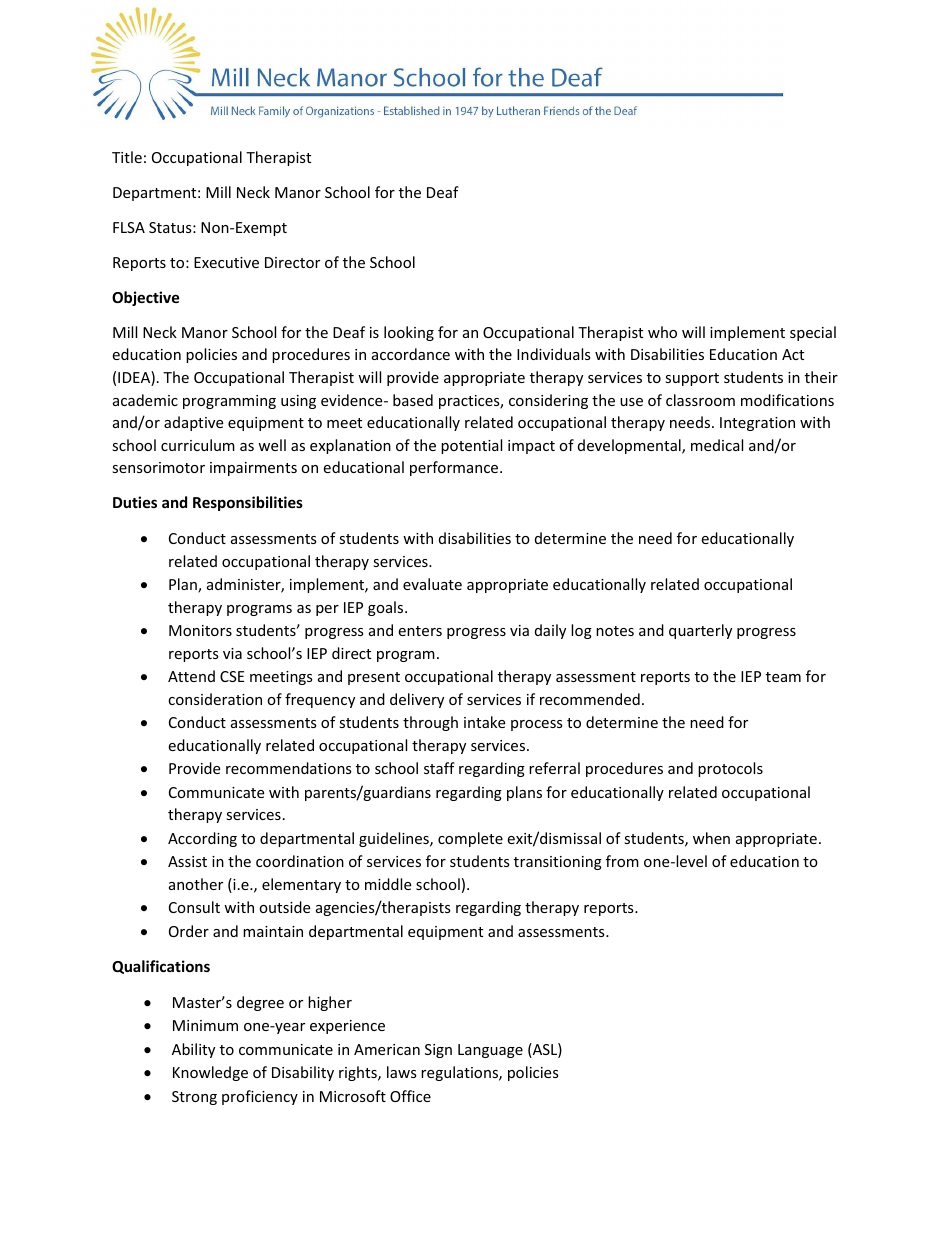  Describe the element at coordinates (200, 630) in the document. I see `Monitors` at that location.
